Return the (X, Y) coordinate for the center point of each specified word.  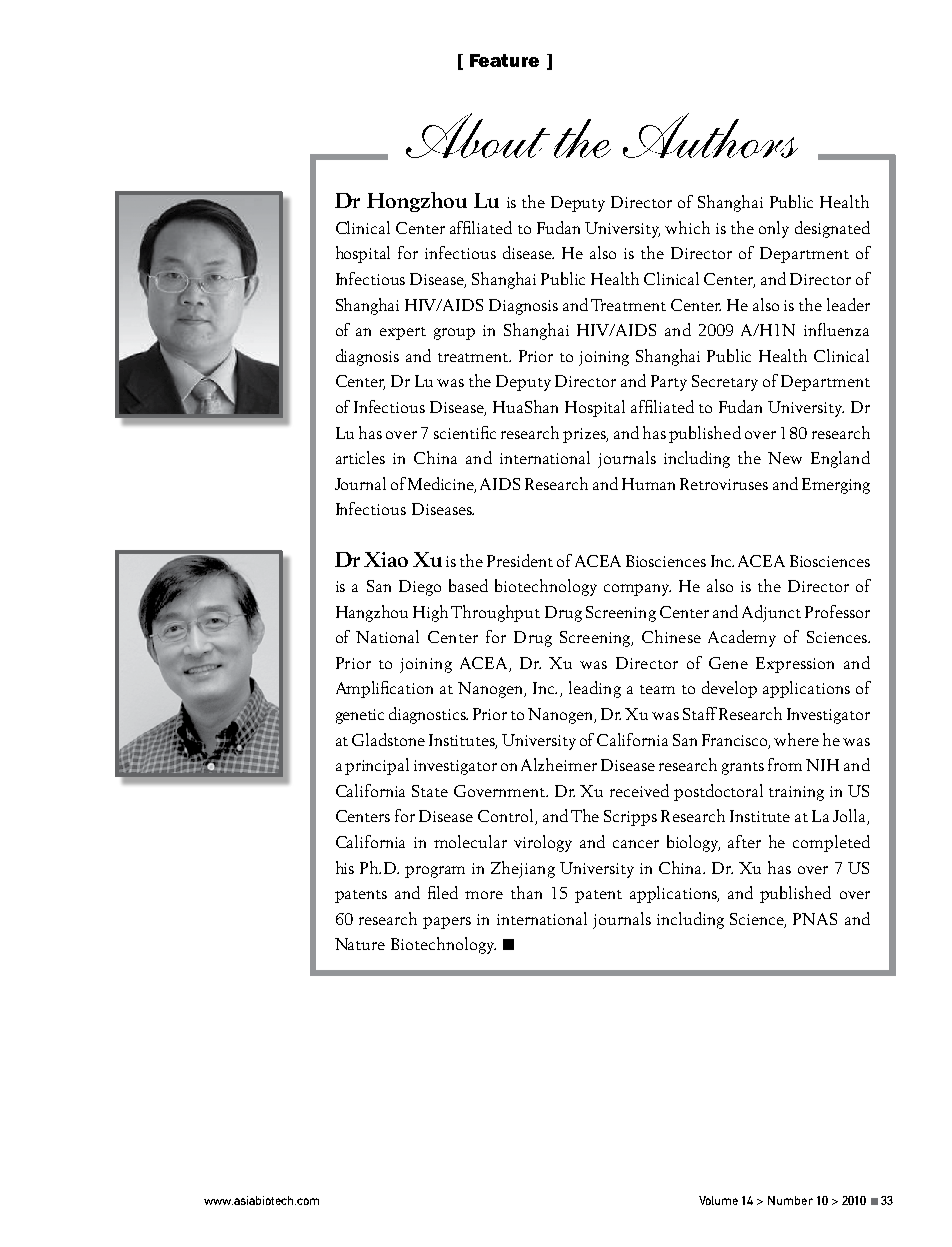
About (478, 135)
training (796, 793)
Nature (360, 944)
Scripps (630, 818)
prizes (585, 435)
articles (360, 457)
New (785, 458)
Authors (710, 135)
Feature (504, 60)
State (430, 791)
